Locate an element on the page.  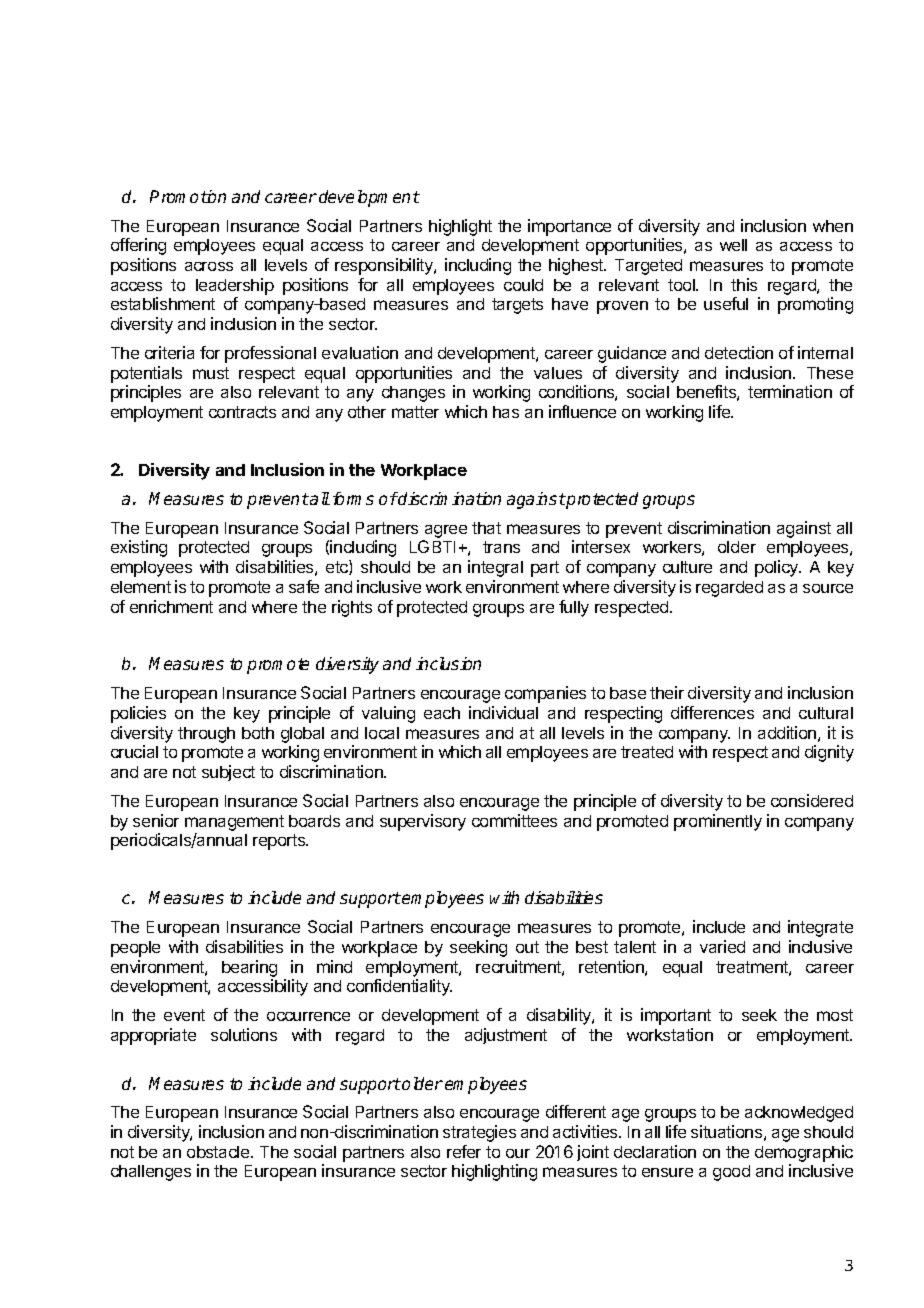
obstacle is located at coordinates (219, 1152).
